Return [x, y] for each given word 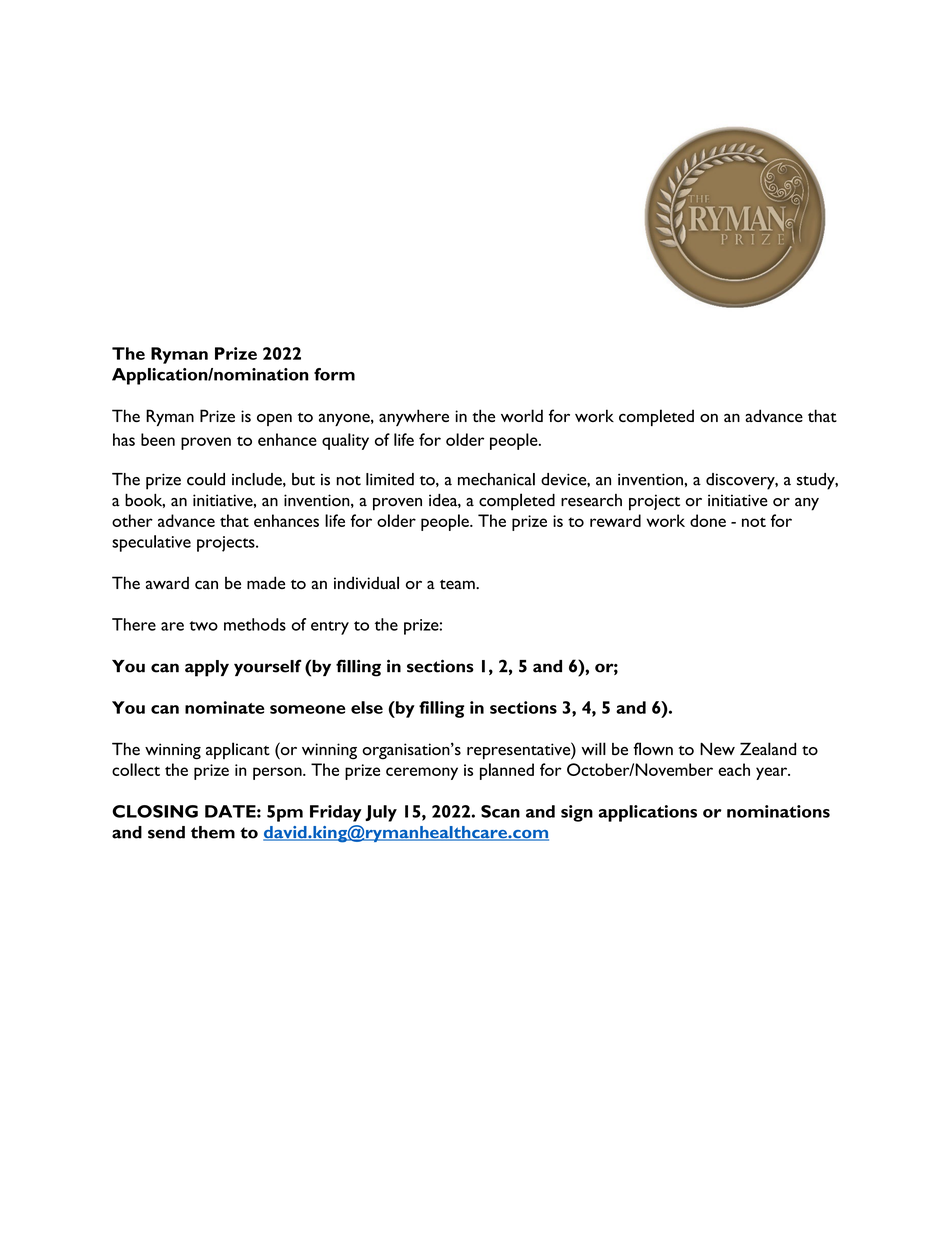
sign [577, 813]
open [274, 419]
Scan [500, 811]
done [708, 520]
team [458, 584]
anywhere [414, 417]
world [522, 415]
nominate [224, 707]
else [367, 707]
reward [615, 520]
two [203, 626]
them [213, 832]
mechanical [496, 479]
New [717, 749]
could [206, 479]
